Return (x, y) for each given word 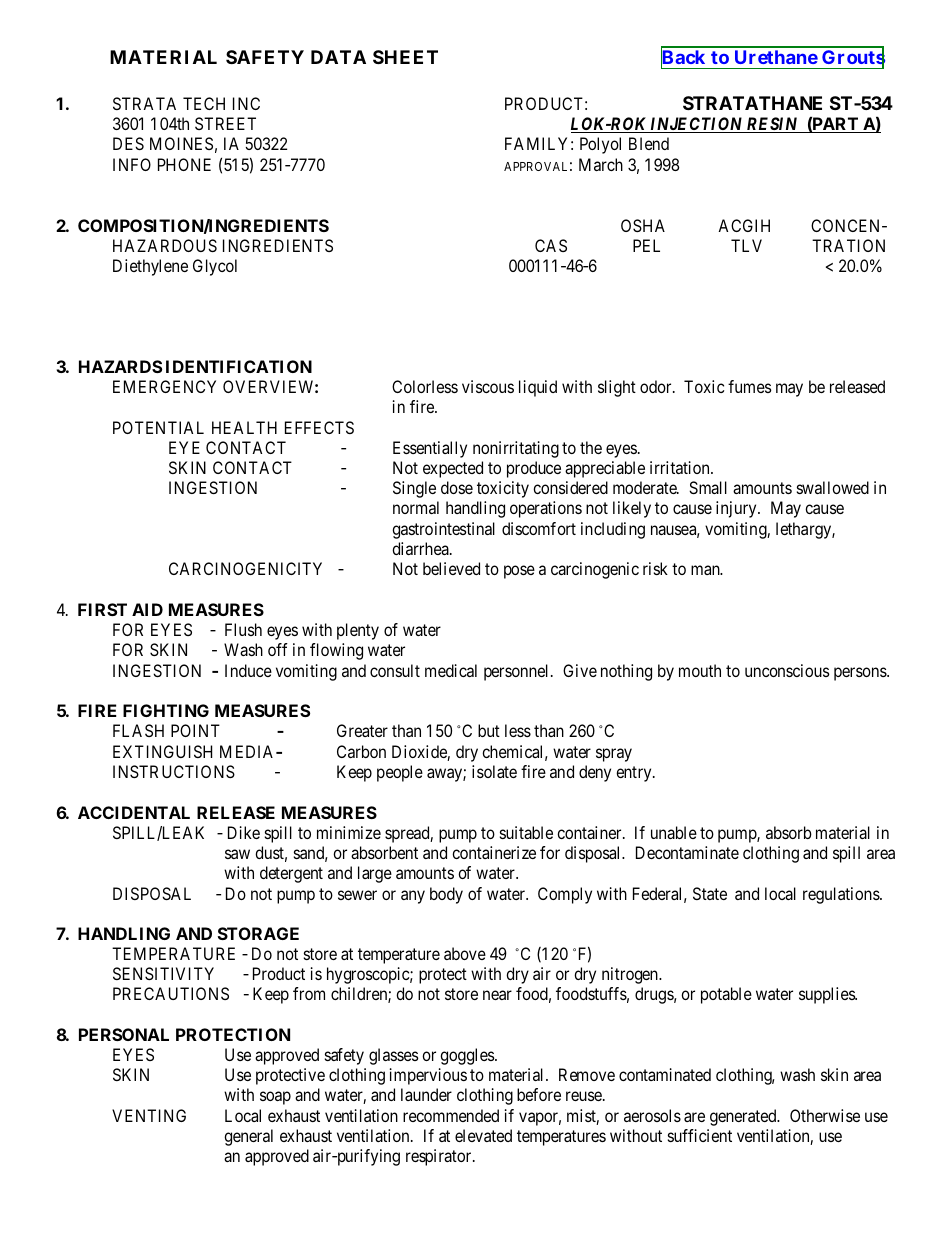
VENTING (149, 1115)
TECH (204, 103)
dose (457, 487)
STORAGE (258, 933)
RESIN (772, 125)
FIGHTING (166, 710)
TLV (746, 245)
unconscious (787, 670)
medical (451, 670)
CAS (551, 245)
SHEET (405, 57)
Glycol (215, 267)
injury (737, 509)
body (446, 895)
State (710, 893)
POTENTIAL (158, 427)
